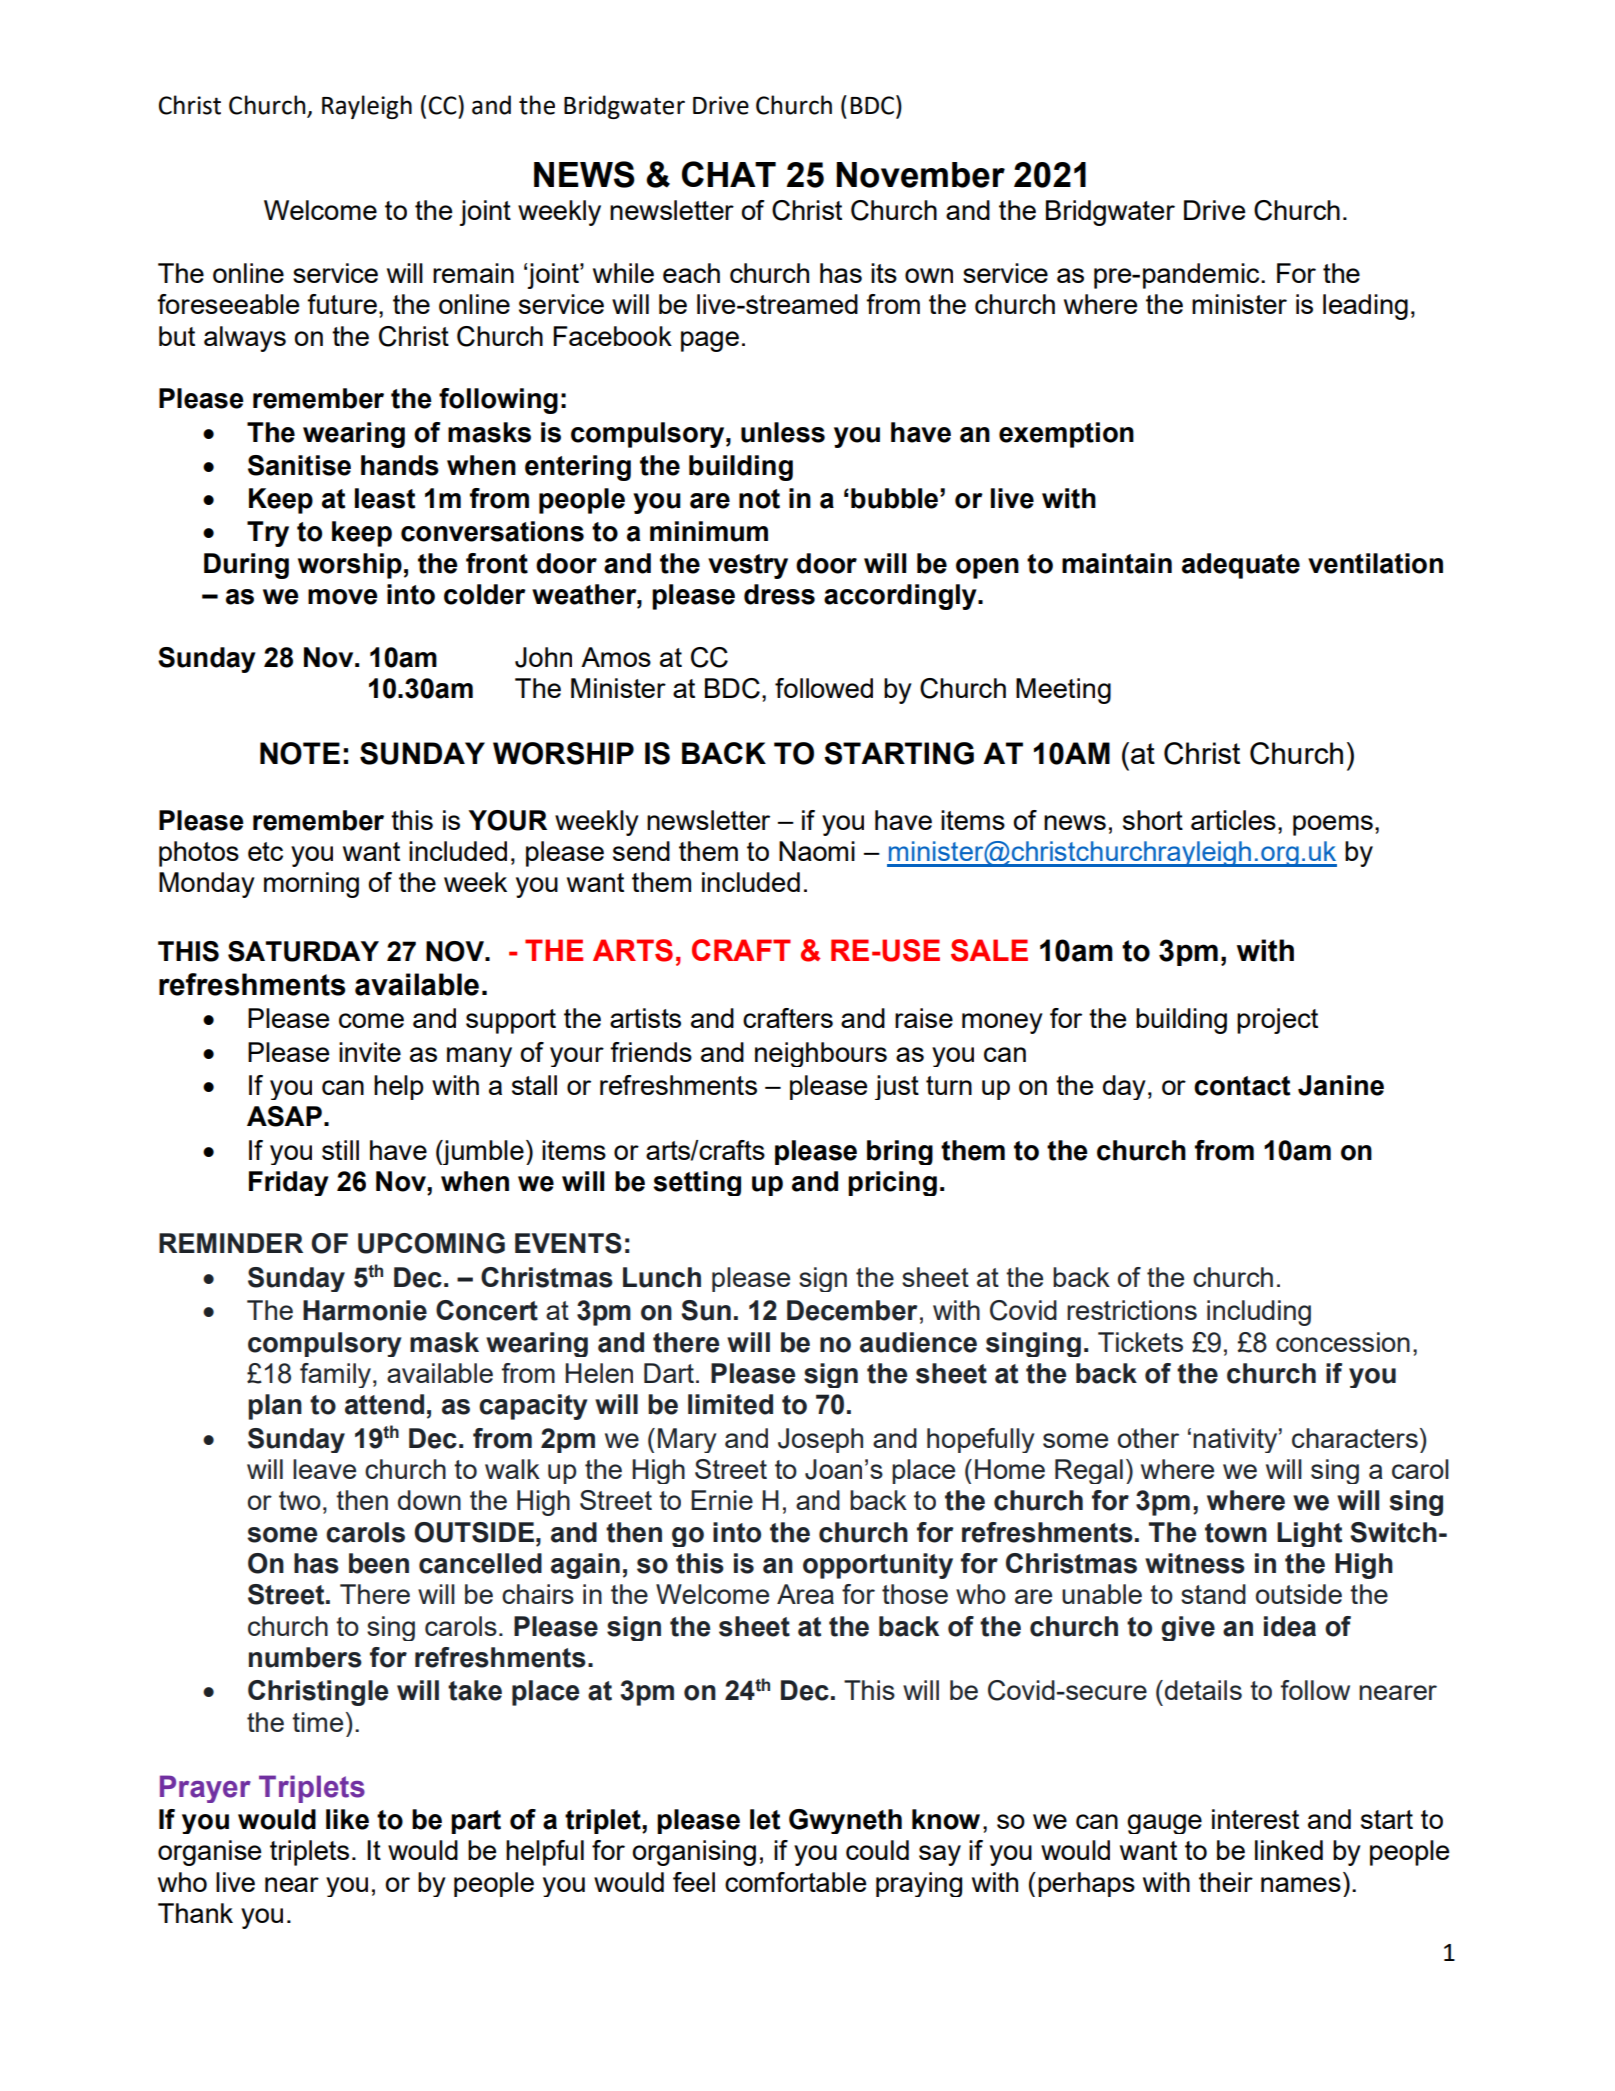 The width and height of the image is (1615, 2091). What do you see at coordinates (795, 1882) in the image?
I see `comfortable` at bounding box center [795, 1882].
